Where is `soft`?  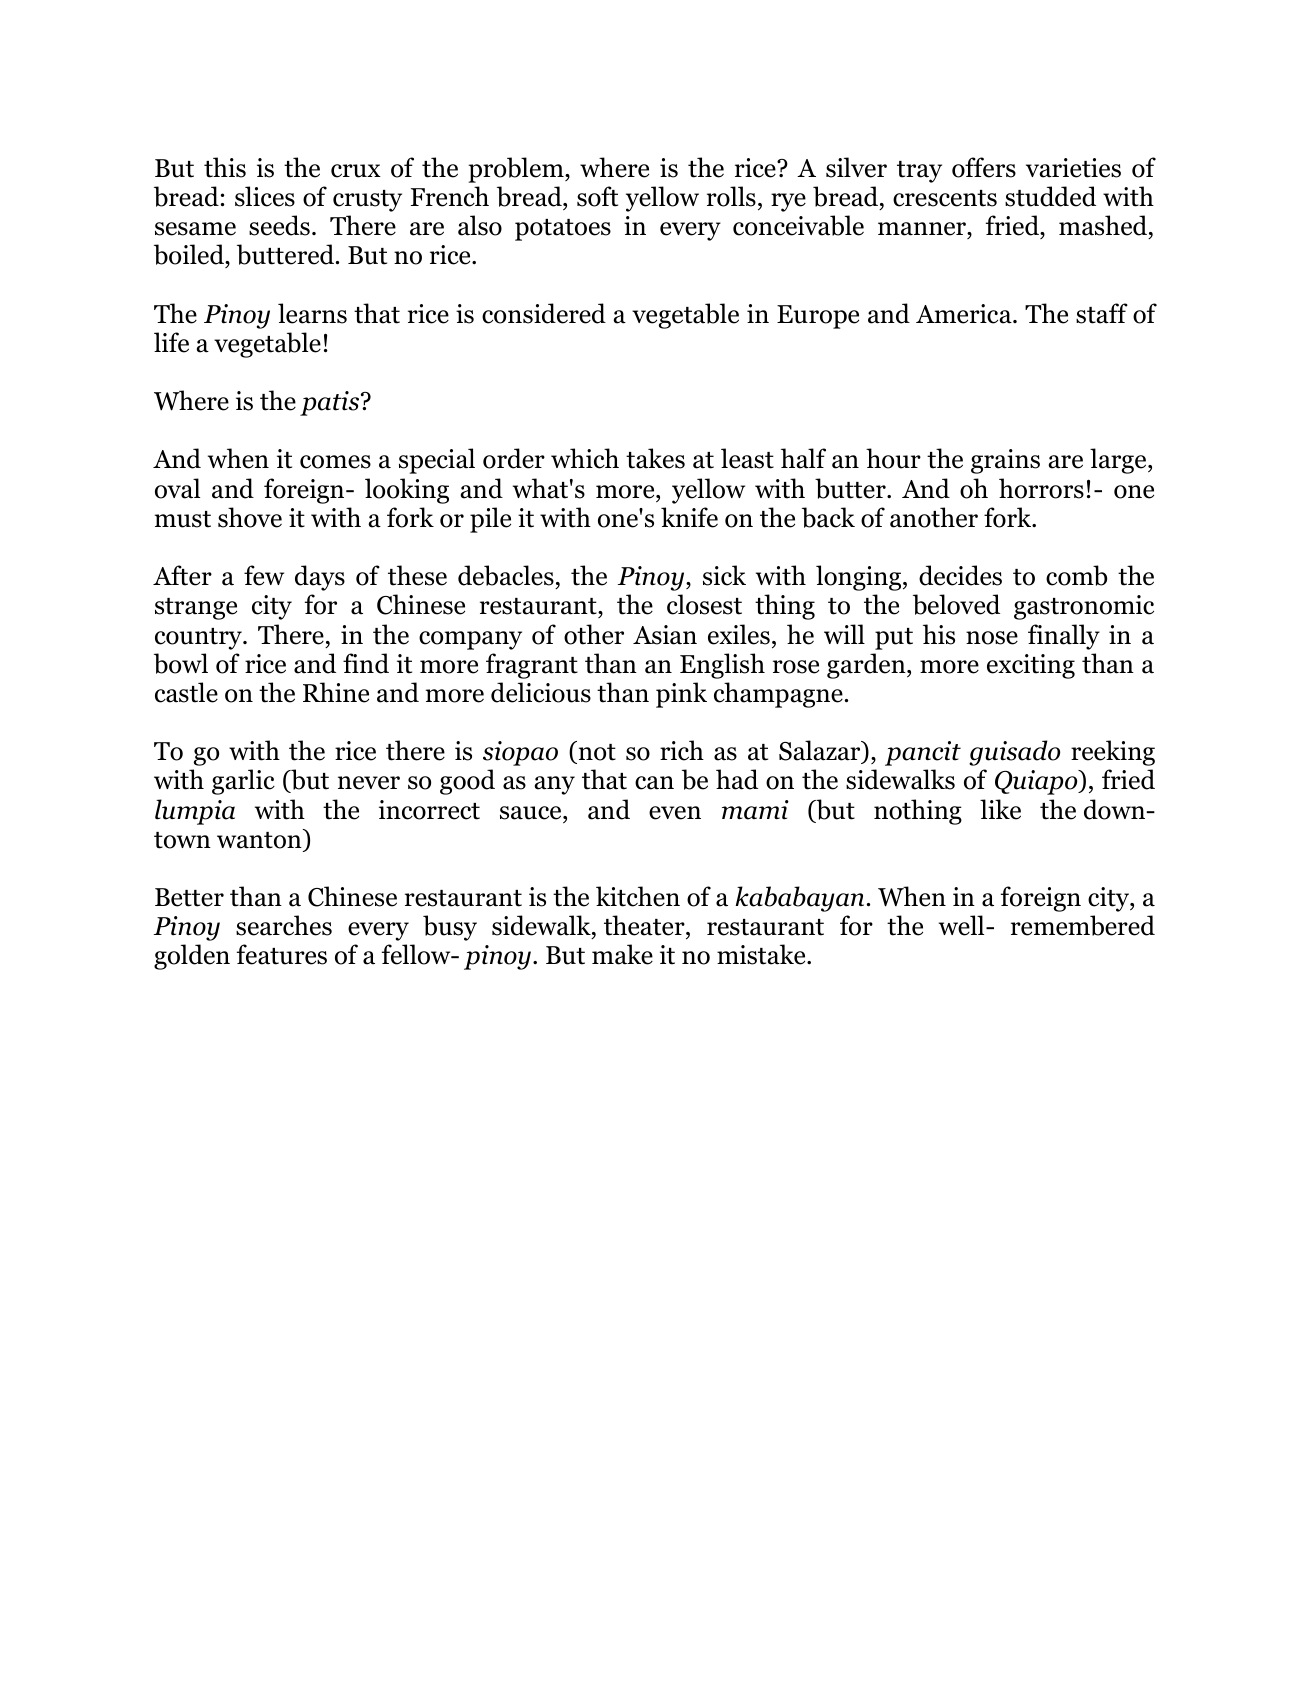 soft is located at coordinates (597, 196).
